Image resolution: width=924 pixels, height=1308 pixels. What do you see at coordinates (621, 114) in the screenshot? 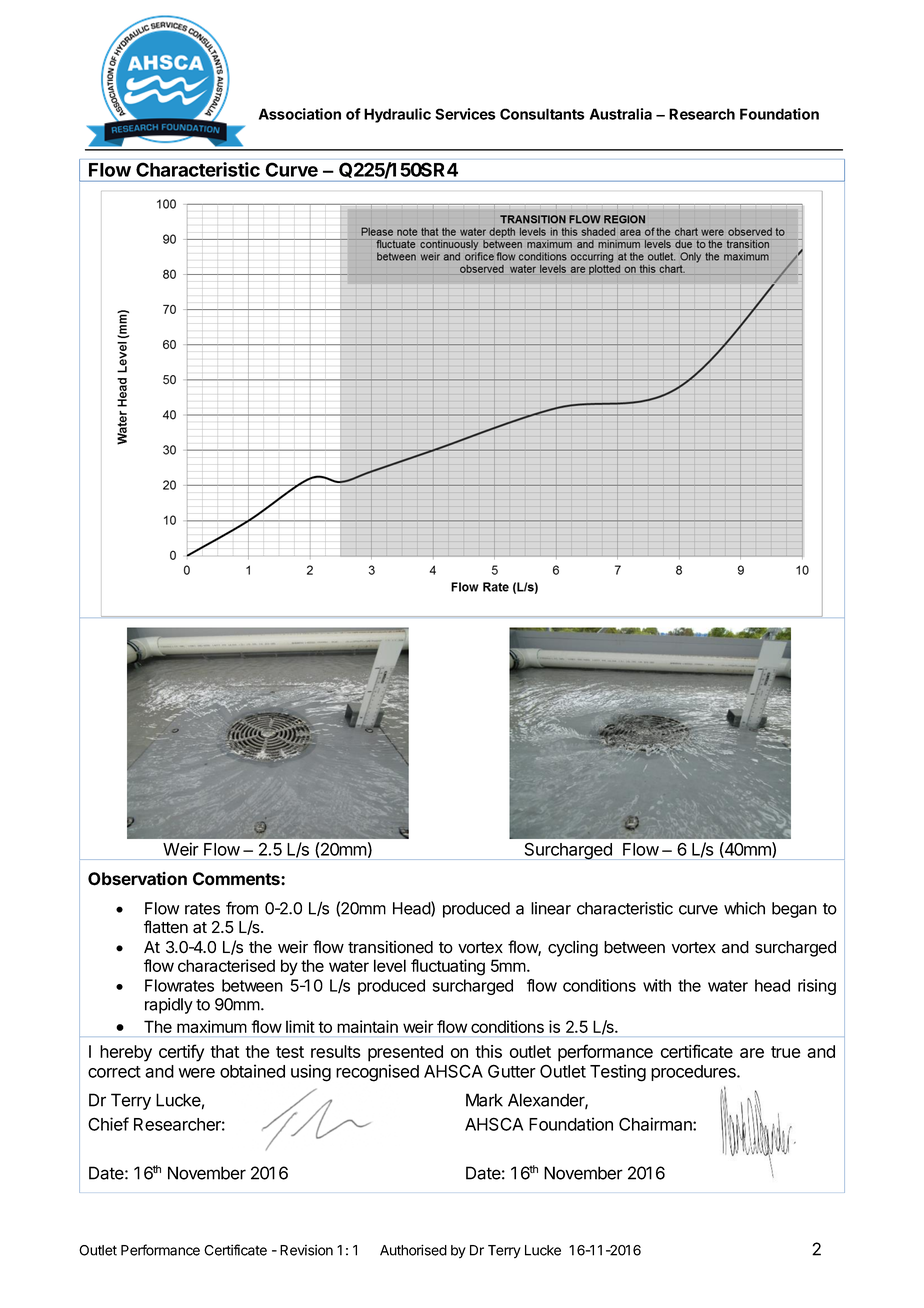
I see `Australia` at bounding box center [621, 114].
